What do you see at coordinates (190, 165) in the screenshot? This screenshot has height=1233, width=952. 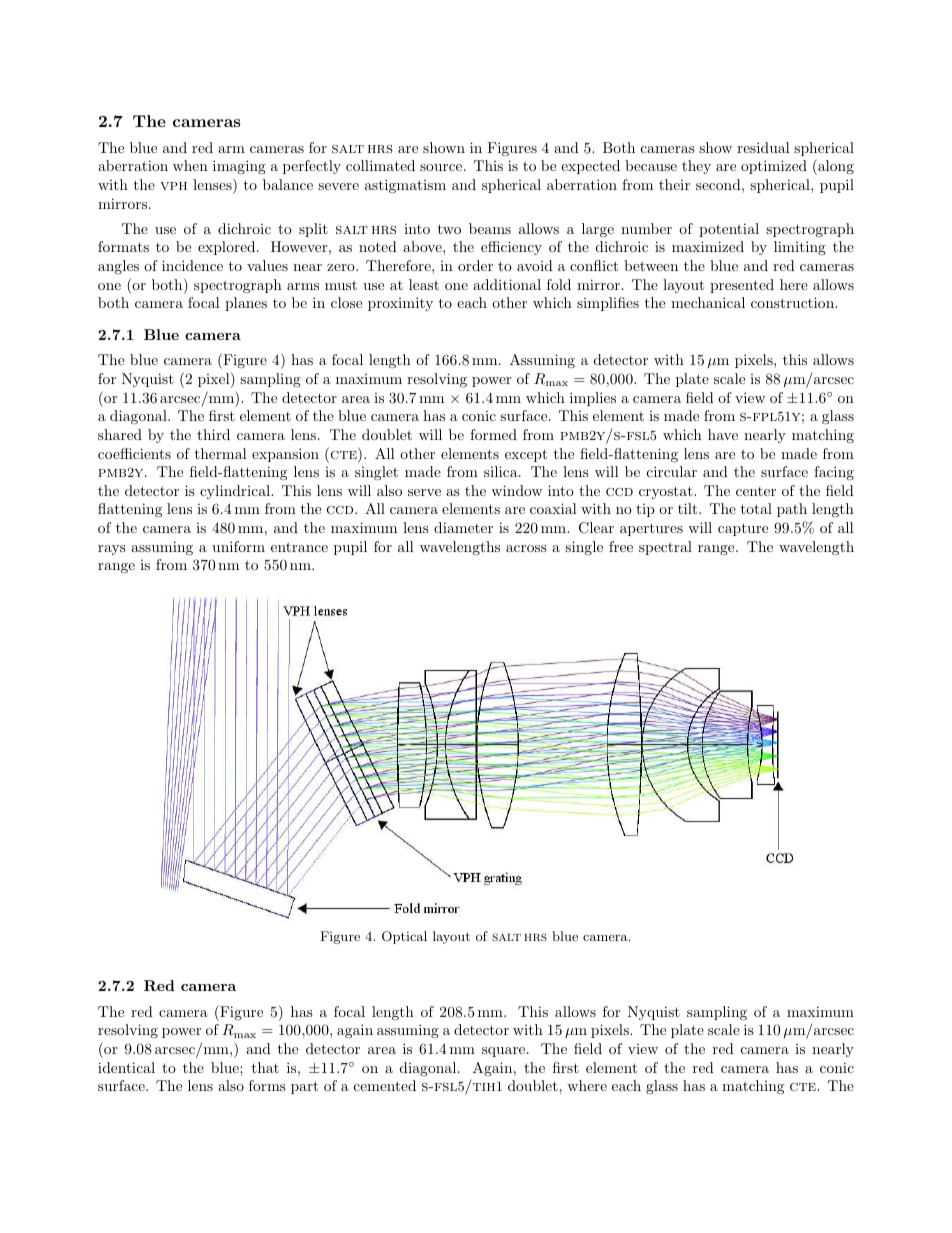 I see `when` at bounding box center [190, 165].
